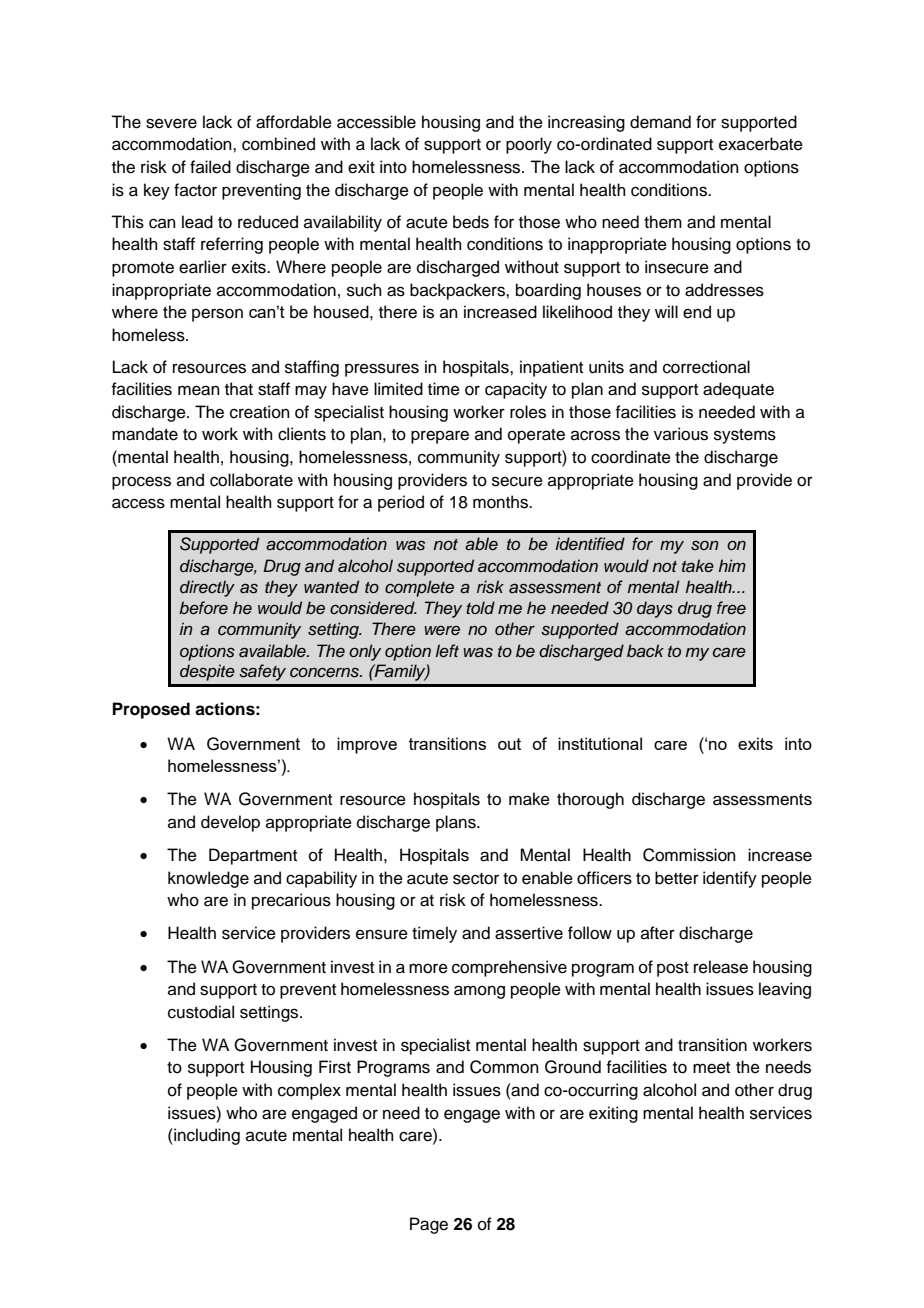  What do you see at coordinates (429, 1225) in the page?
I see `Page` at bounding box center [429, 1225].
